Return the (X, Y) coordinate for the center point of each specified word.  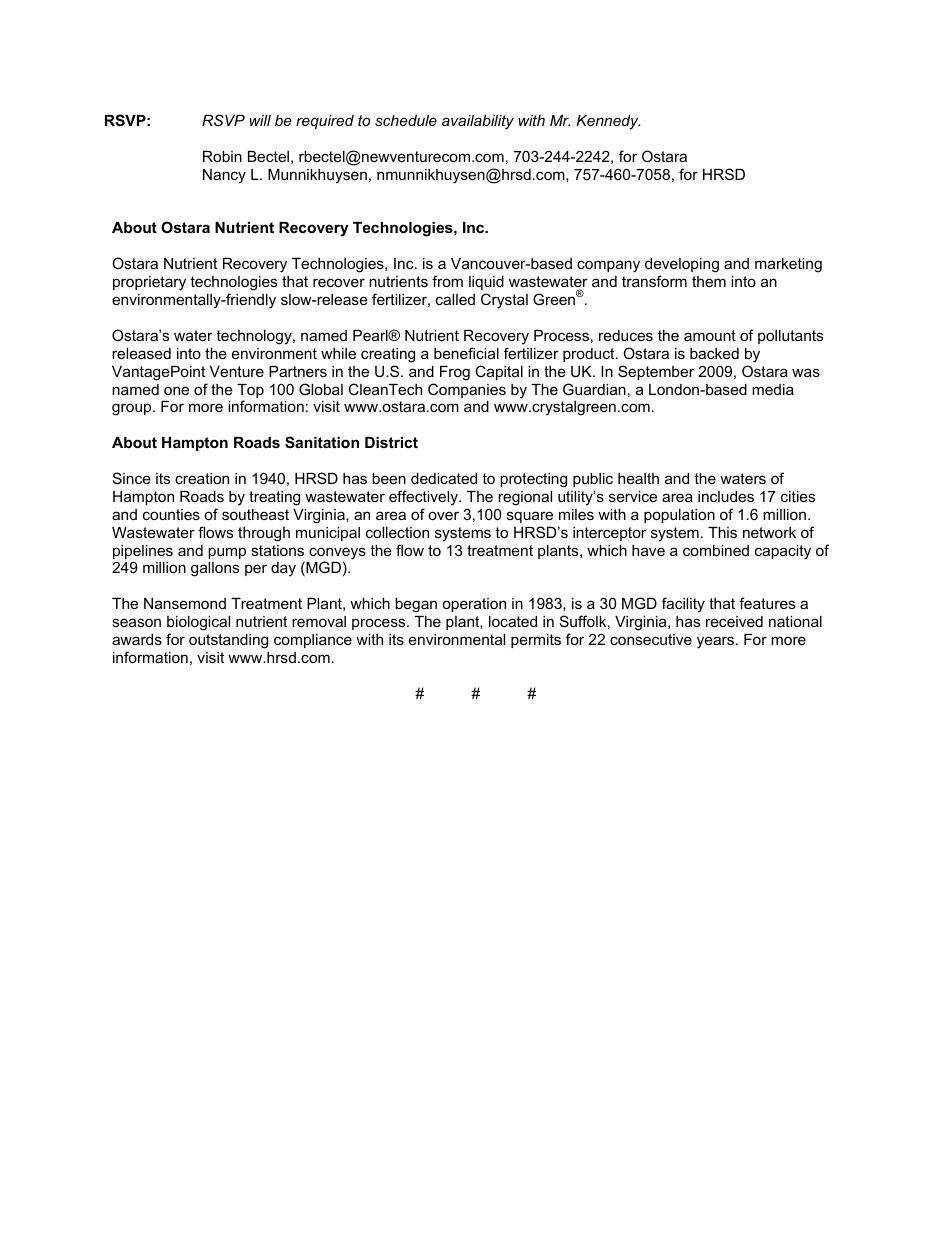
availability (478, 122)
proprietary (149, 283)
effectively (424, 498)
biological (198, 623)
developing (682, 265)
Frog (455, 373)
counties (171, 514)
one (176, 390)
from (447, 281)
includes (726, 496)
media (773, 389)
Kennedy (608, 122)
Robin (222, 156)
